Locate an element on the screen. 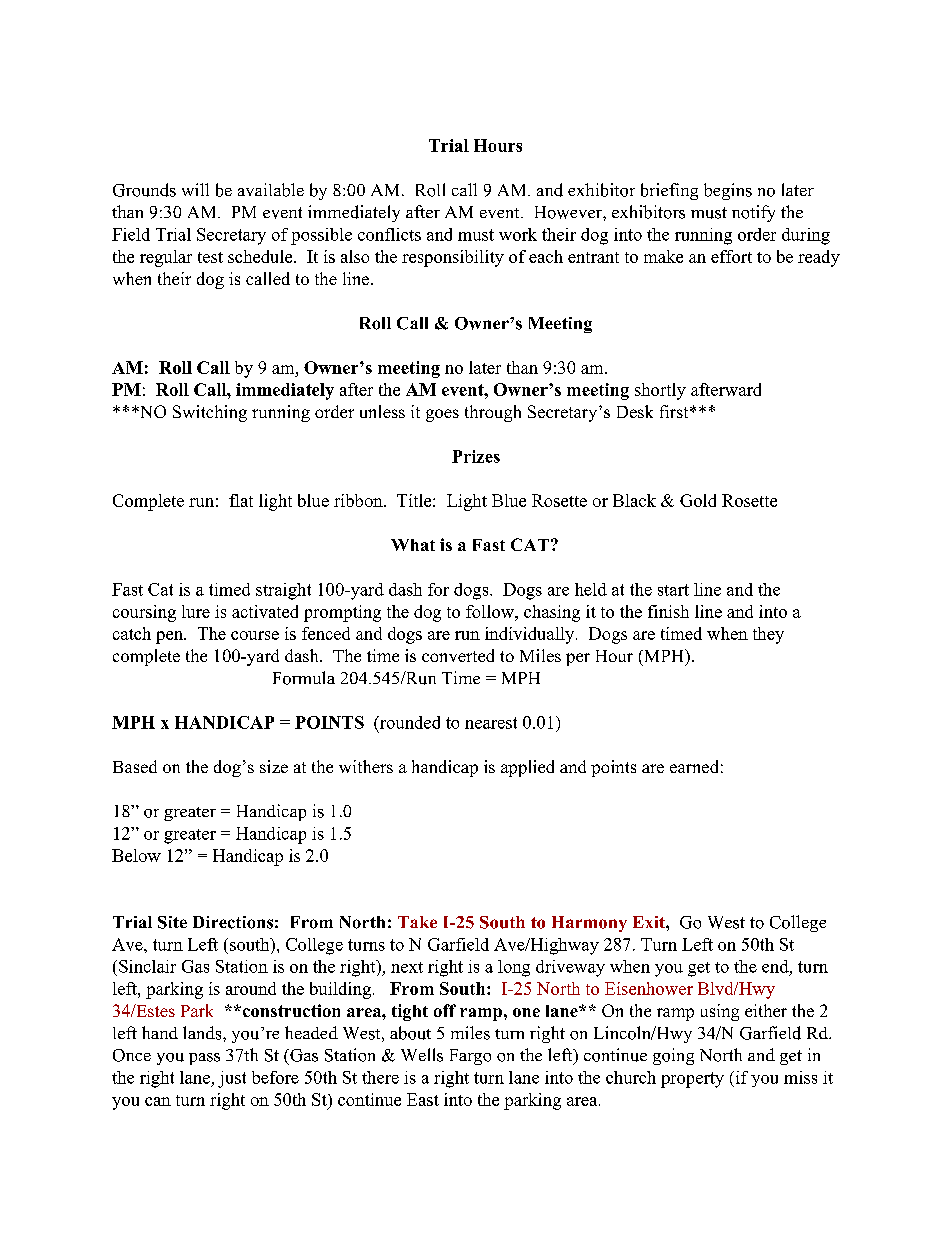  start is located at coordinates (673, 590).
